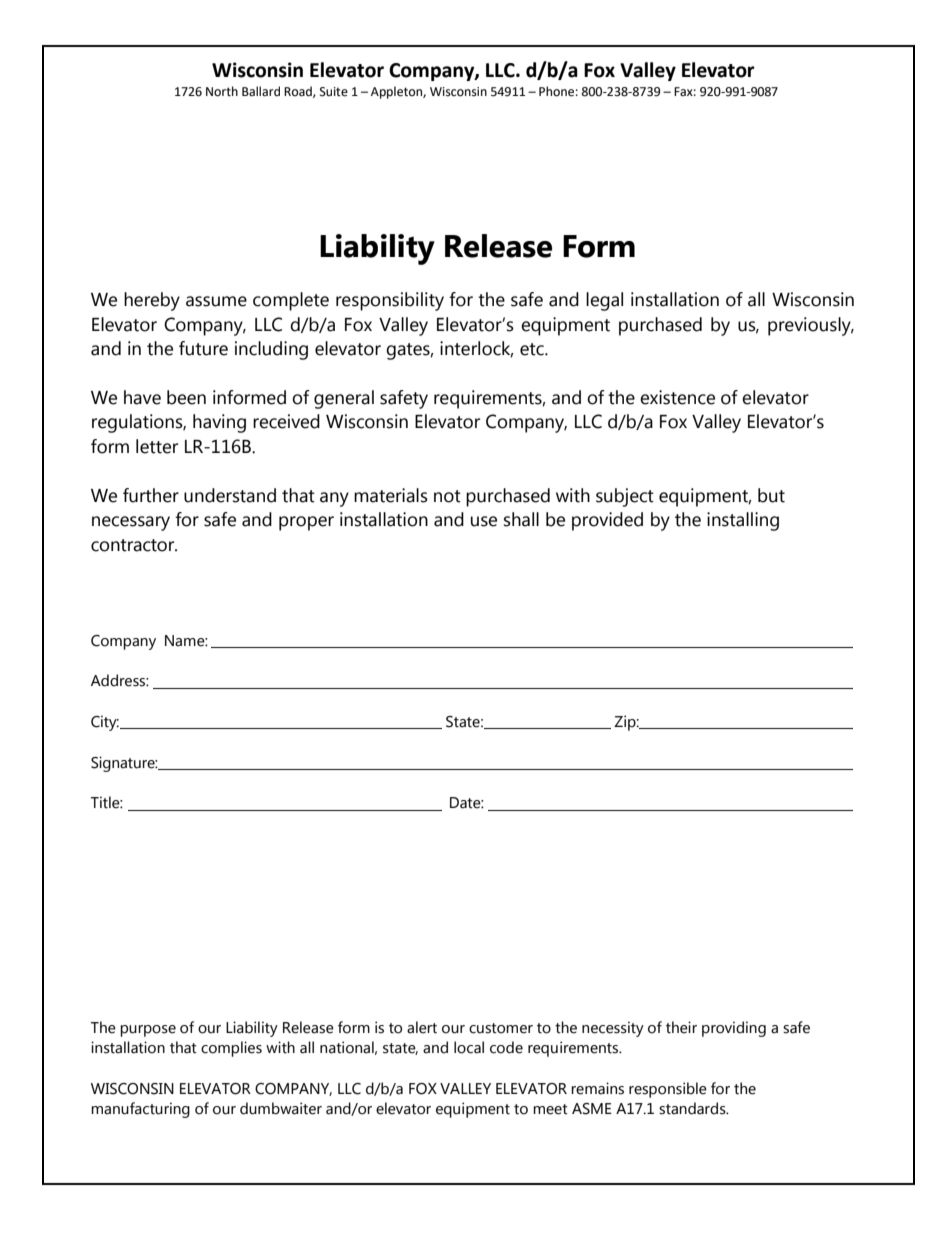 Image resolution: width=952 pixels, height=1233 pixels. Describe the element at coordinates (140, 1110) in the screenshot. I see `manufacturing` at that location.
